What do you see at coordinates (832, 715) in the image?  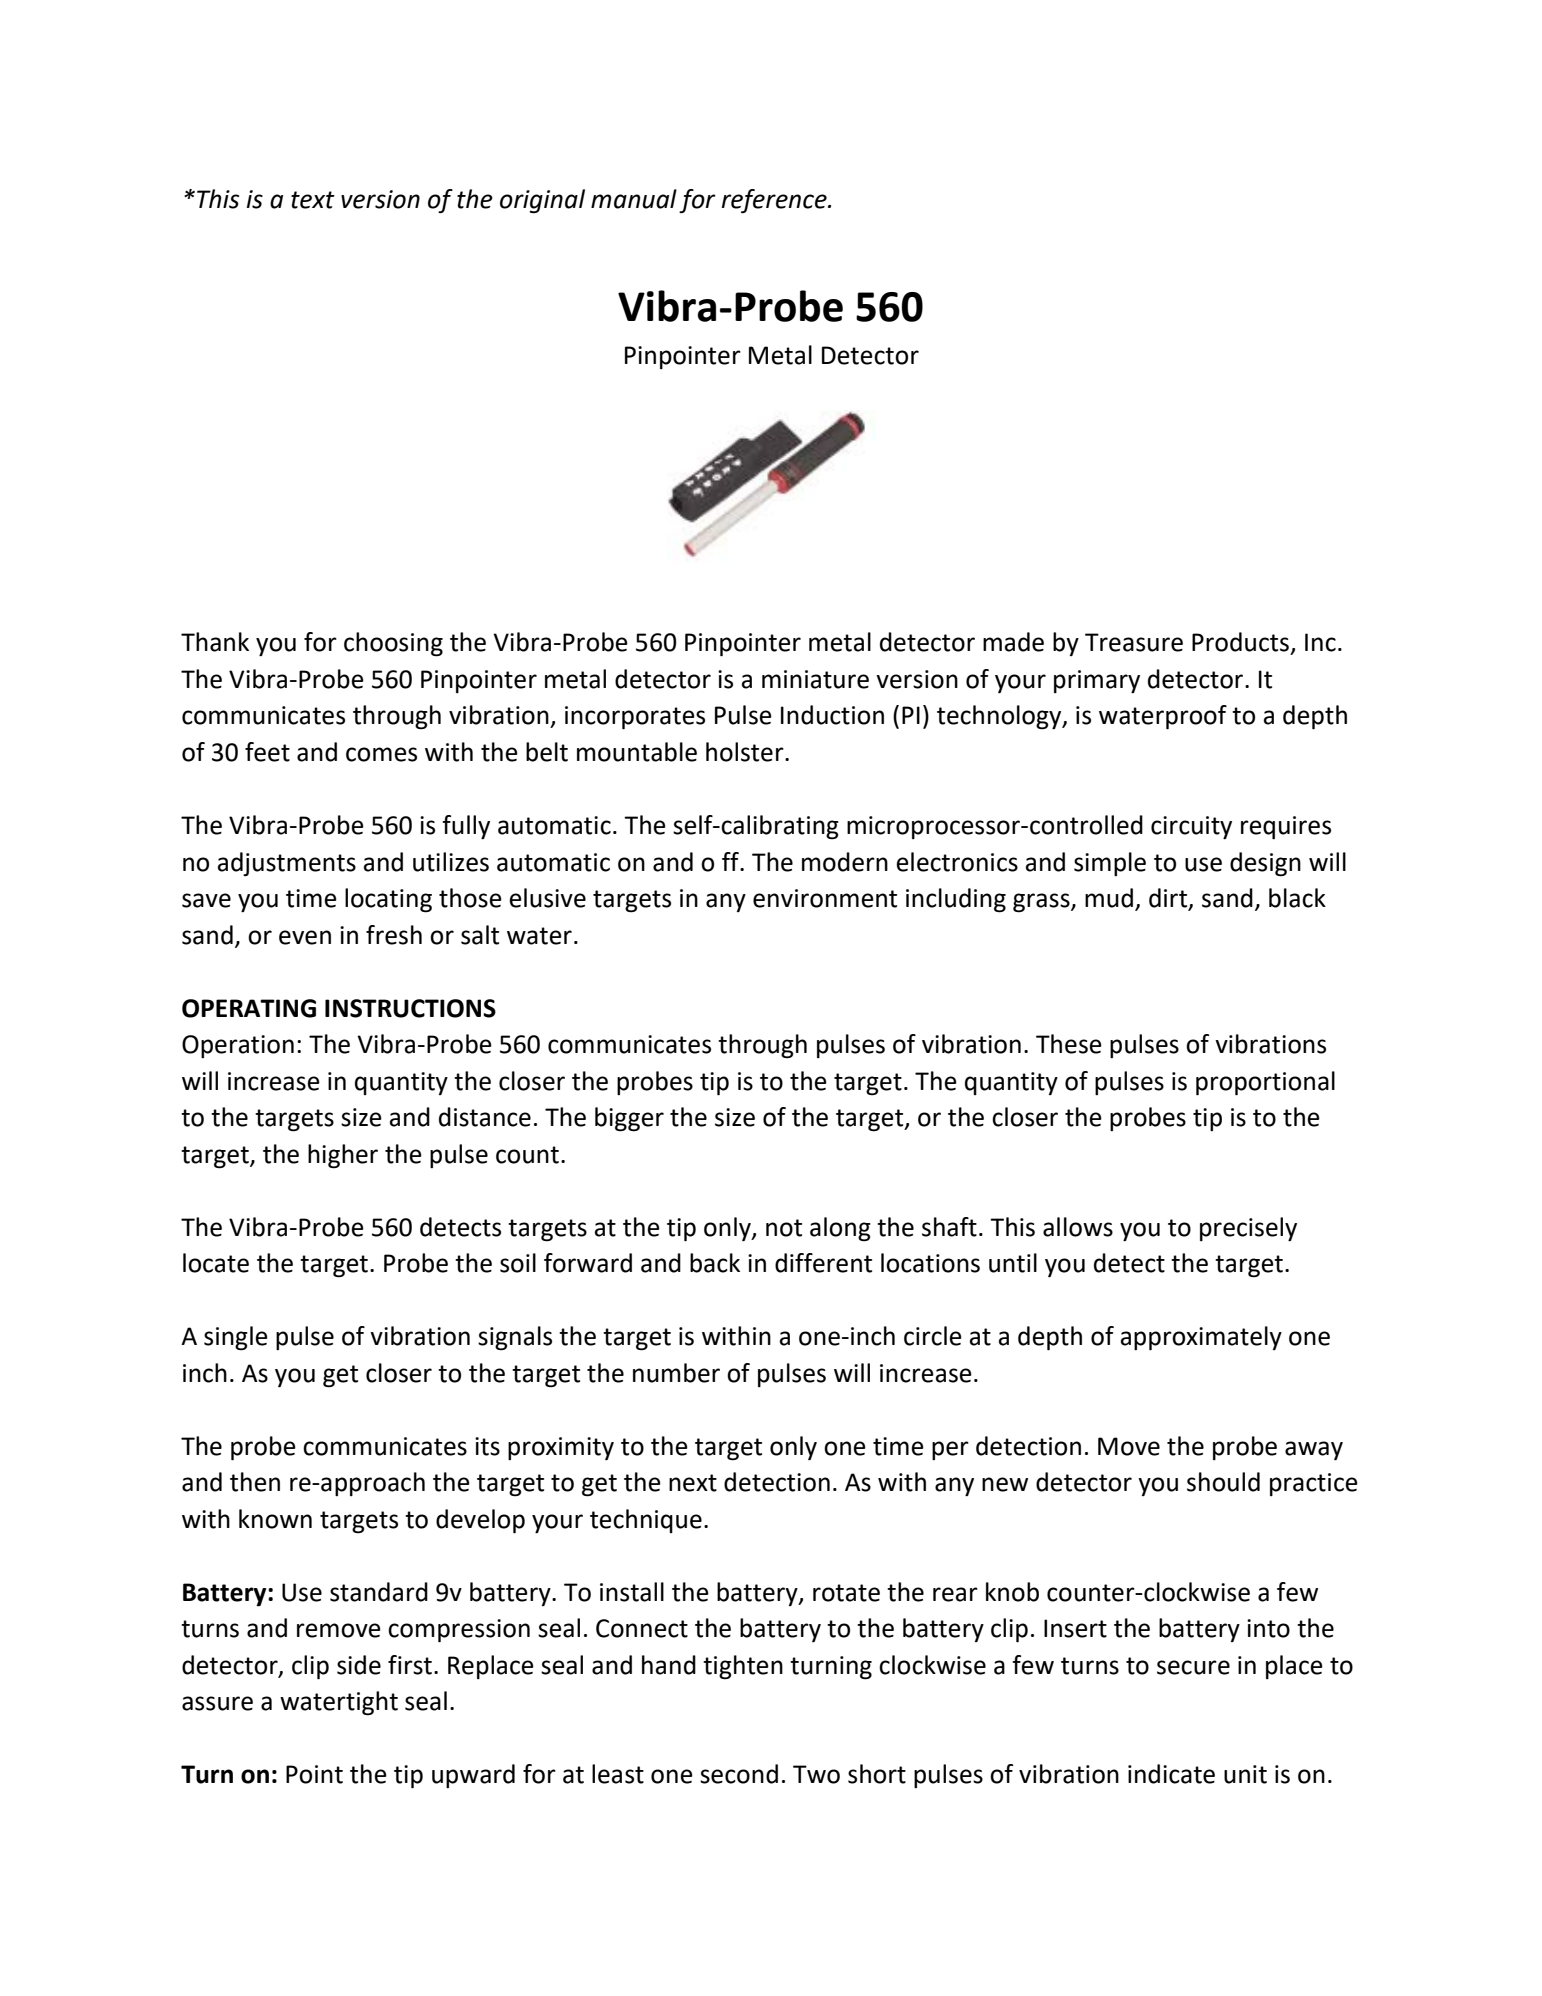 I see `Induction` at bounding box center [832, 715].
